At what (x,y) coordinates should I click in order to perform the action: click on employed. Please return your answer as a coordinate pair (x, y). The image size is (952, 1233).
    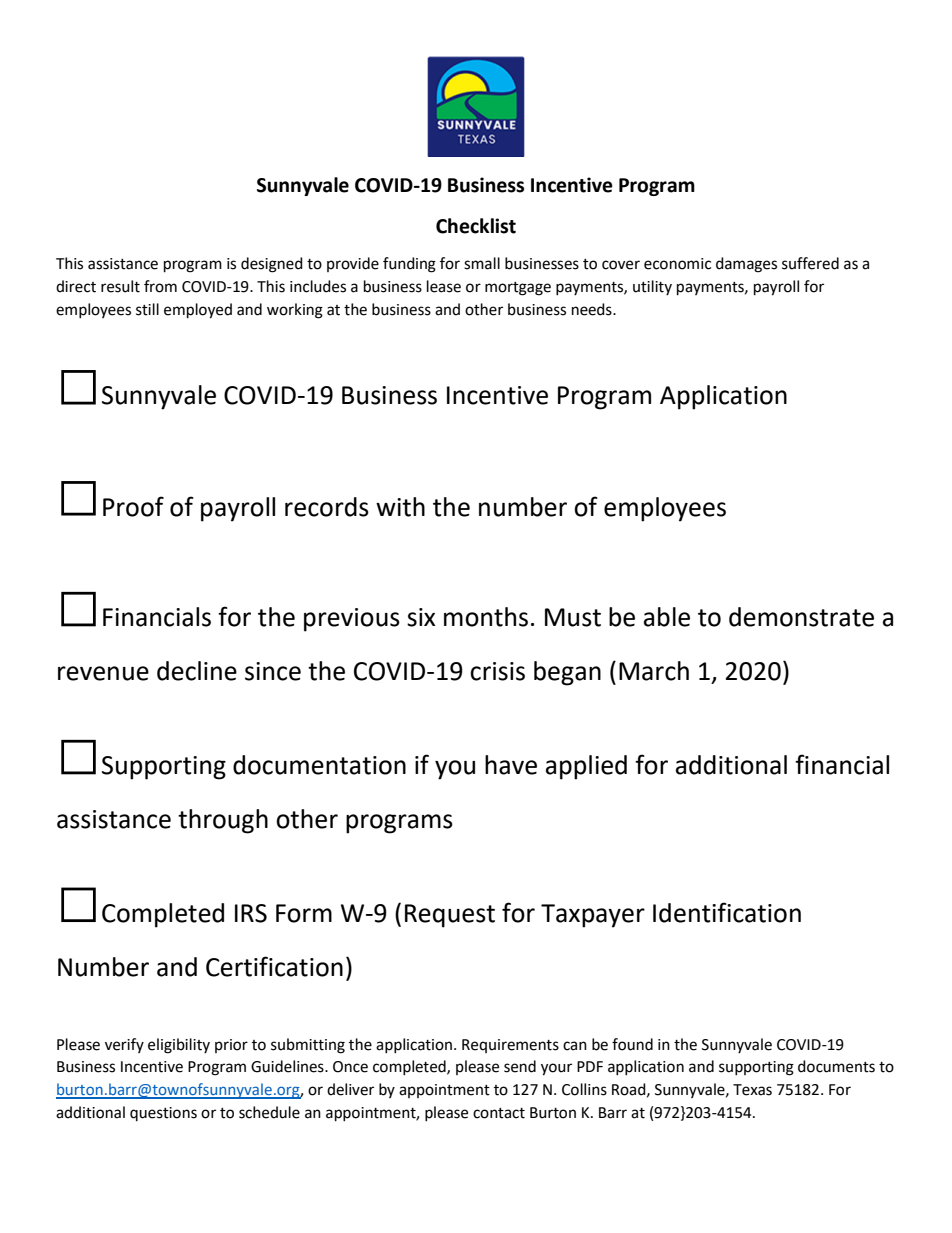
    Looking at the image, I should click on (198, 311).
